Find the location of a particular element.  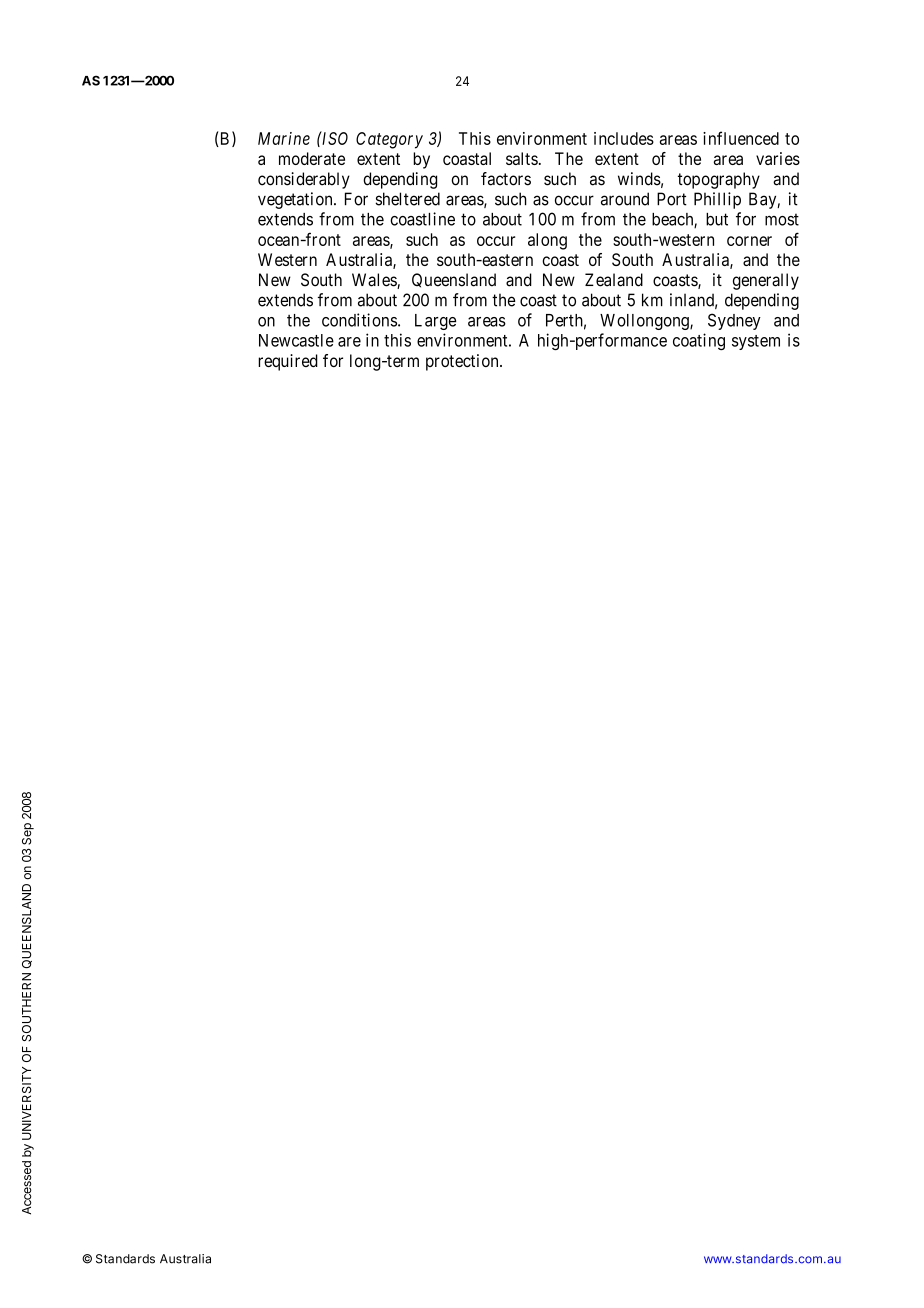

coating is located at coordinates (699, 341).
